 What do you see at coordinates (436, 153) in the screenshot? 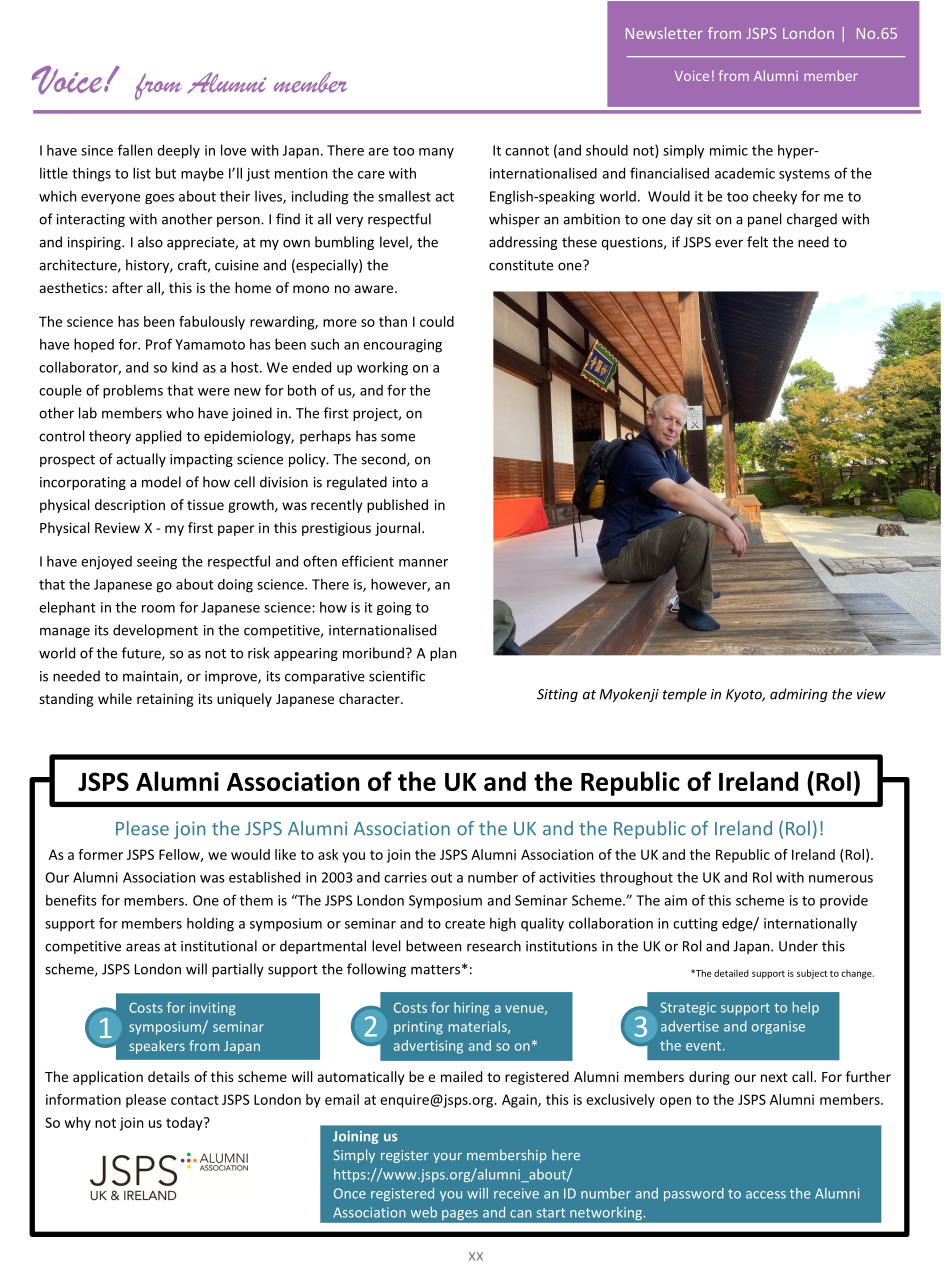
I see `many` at bounding box center [436, 153].
